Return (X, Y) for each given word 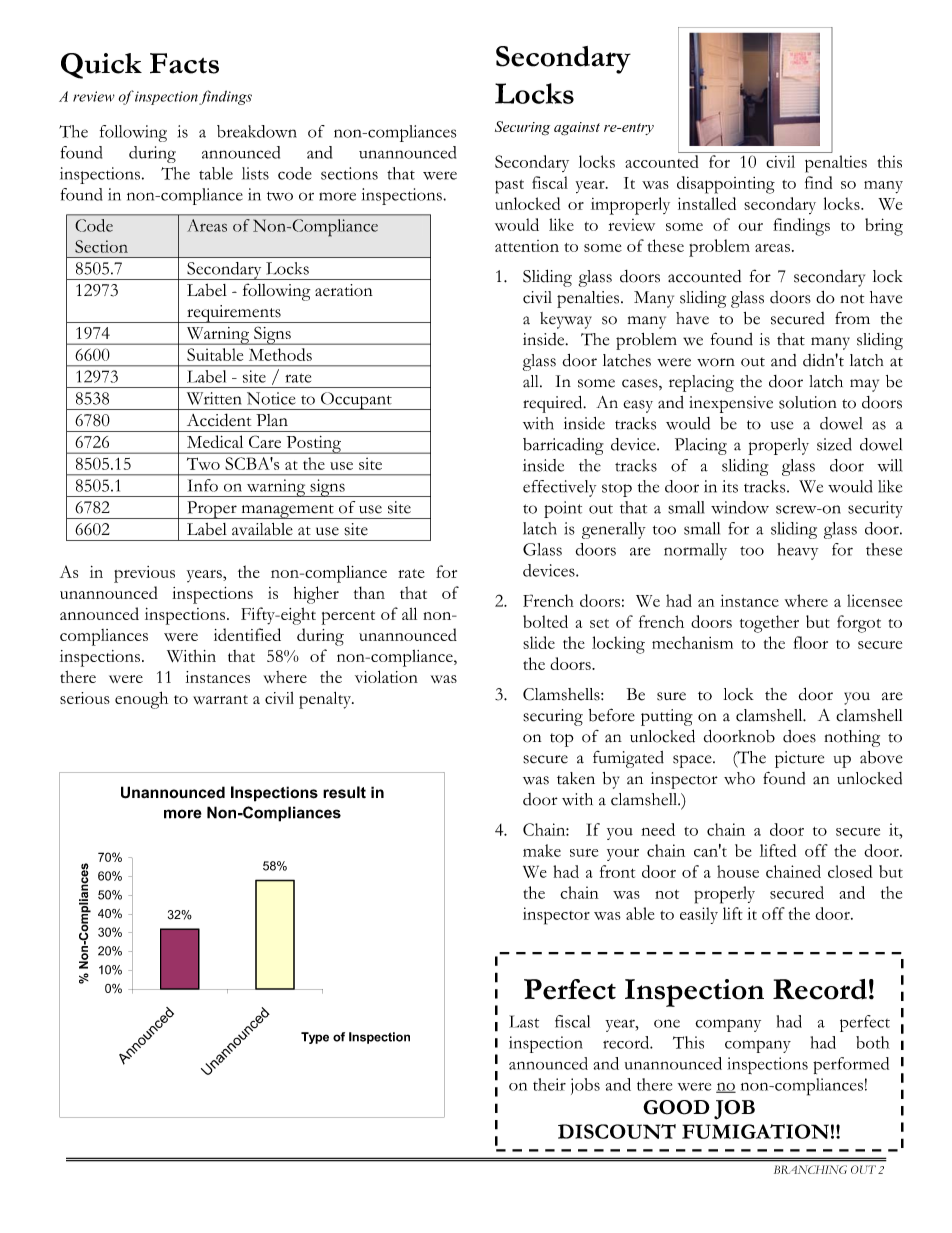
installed (707, 203)
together (769, 624)
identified (247, 634)
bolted (545, 621)
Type (315, 1038)
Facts (184, 63)
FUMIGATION (755, 1131)
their (549, 1084)
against (577, 129)
